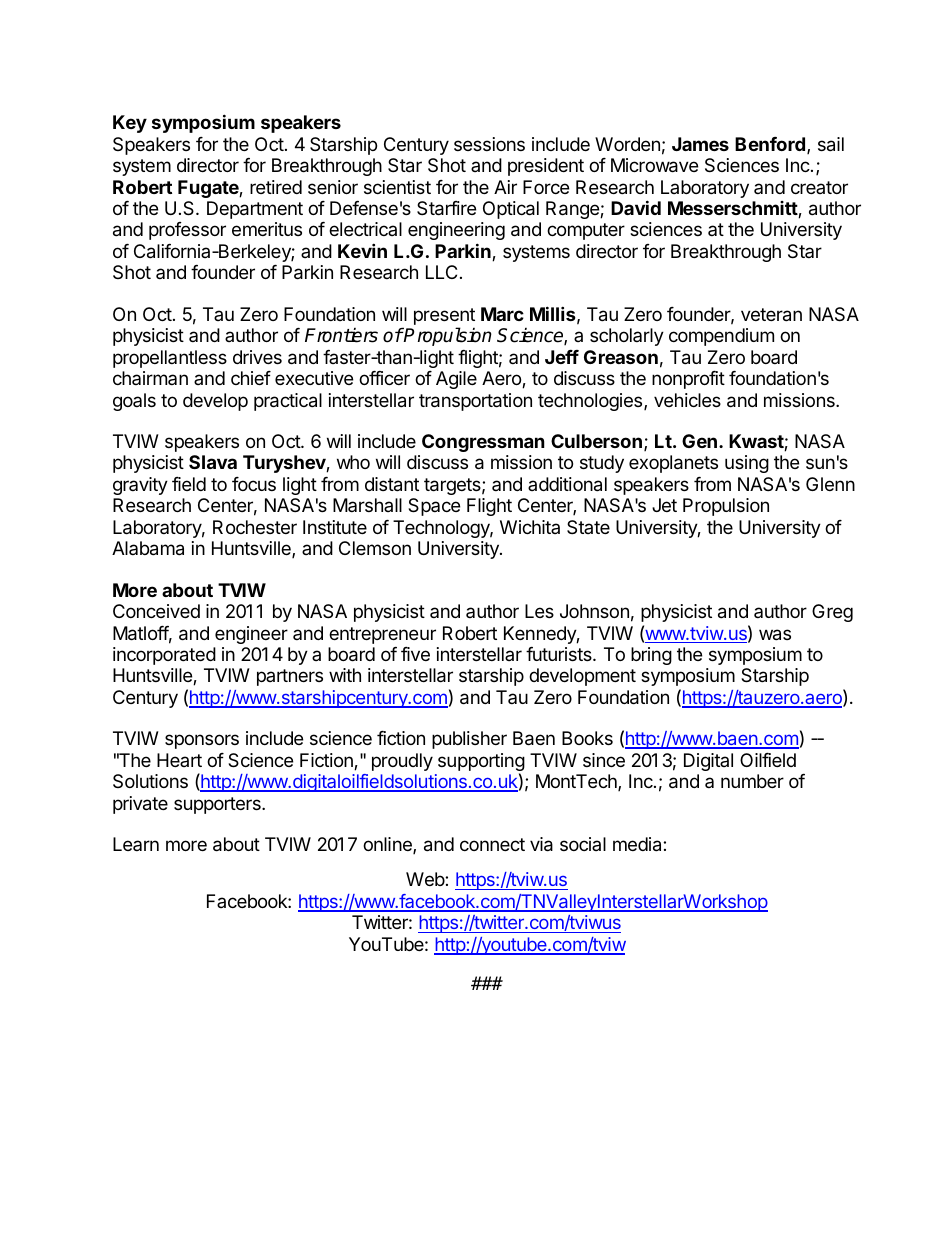 The width and height of the document is (952, 1233). I want to click on Conceived, so click(156, 611).
